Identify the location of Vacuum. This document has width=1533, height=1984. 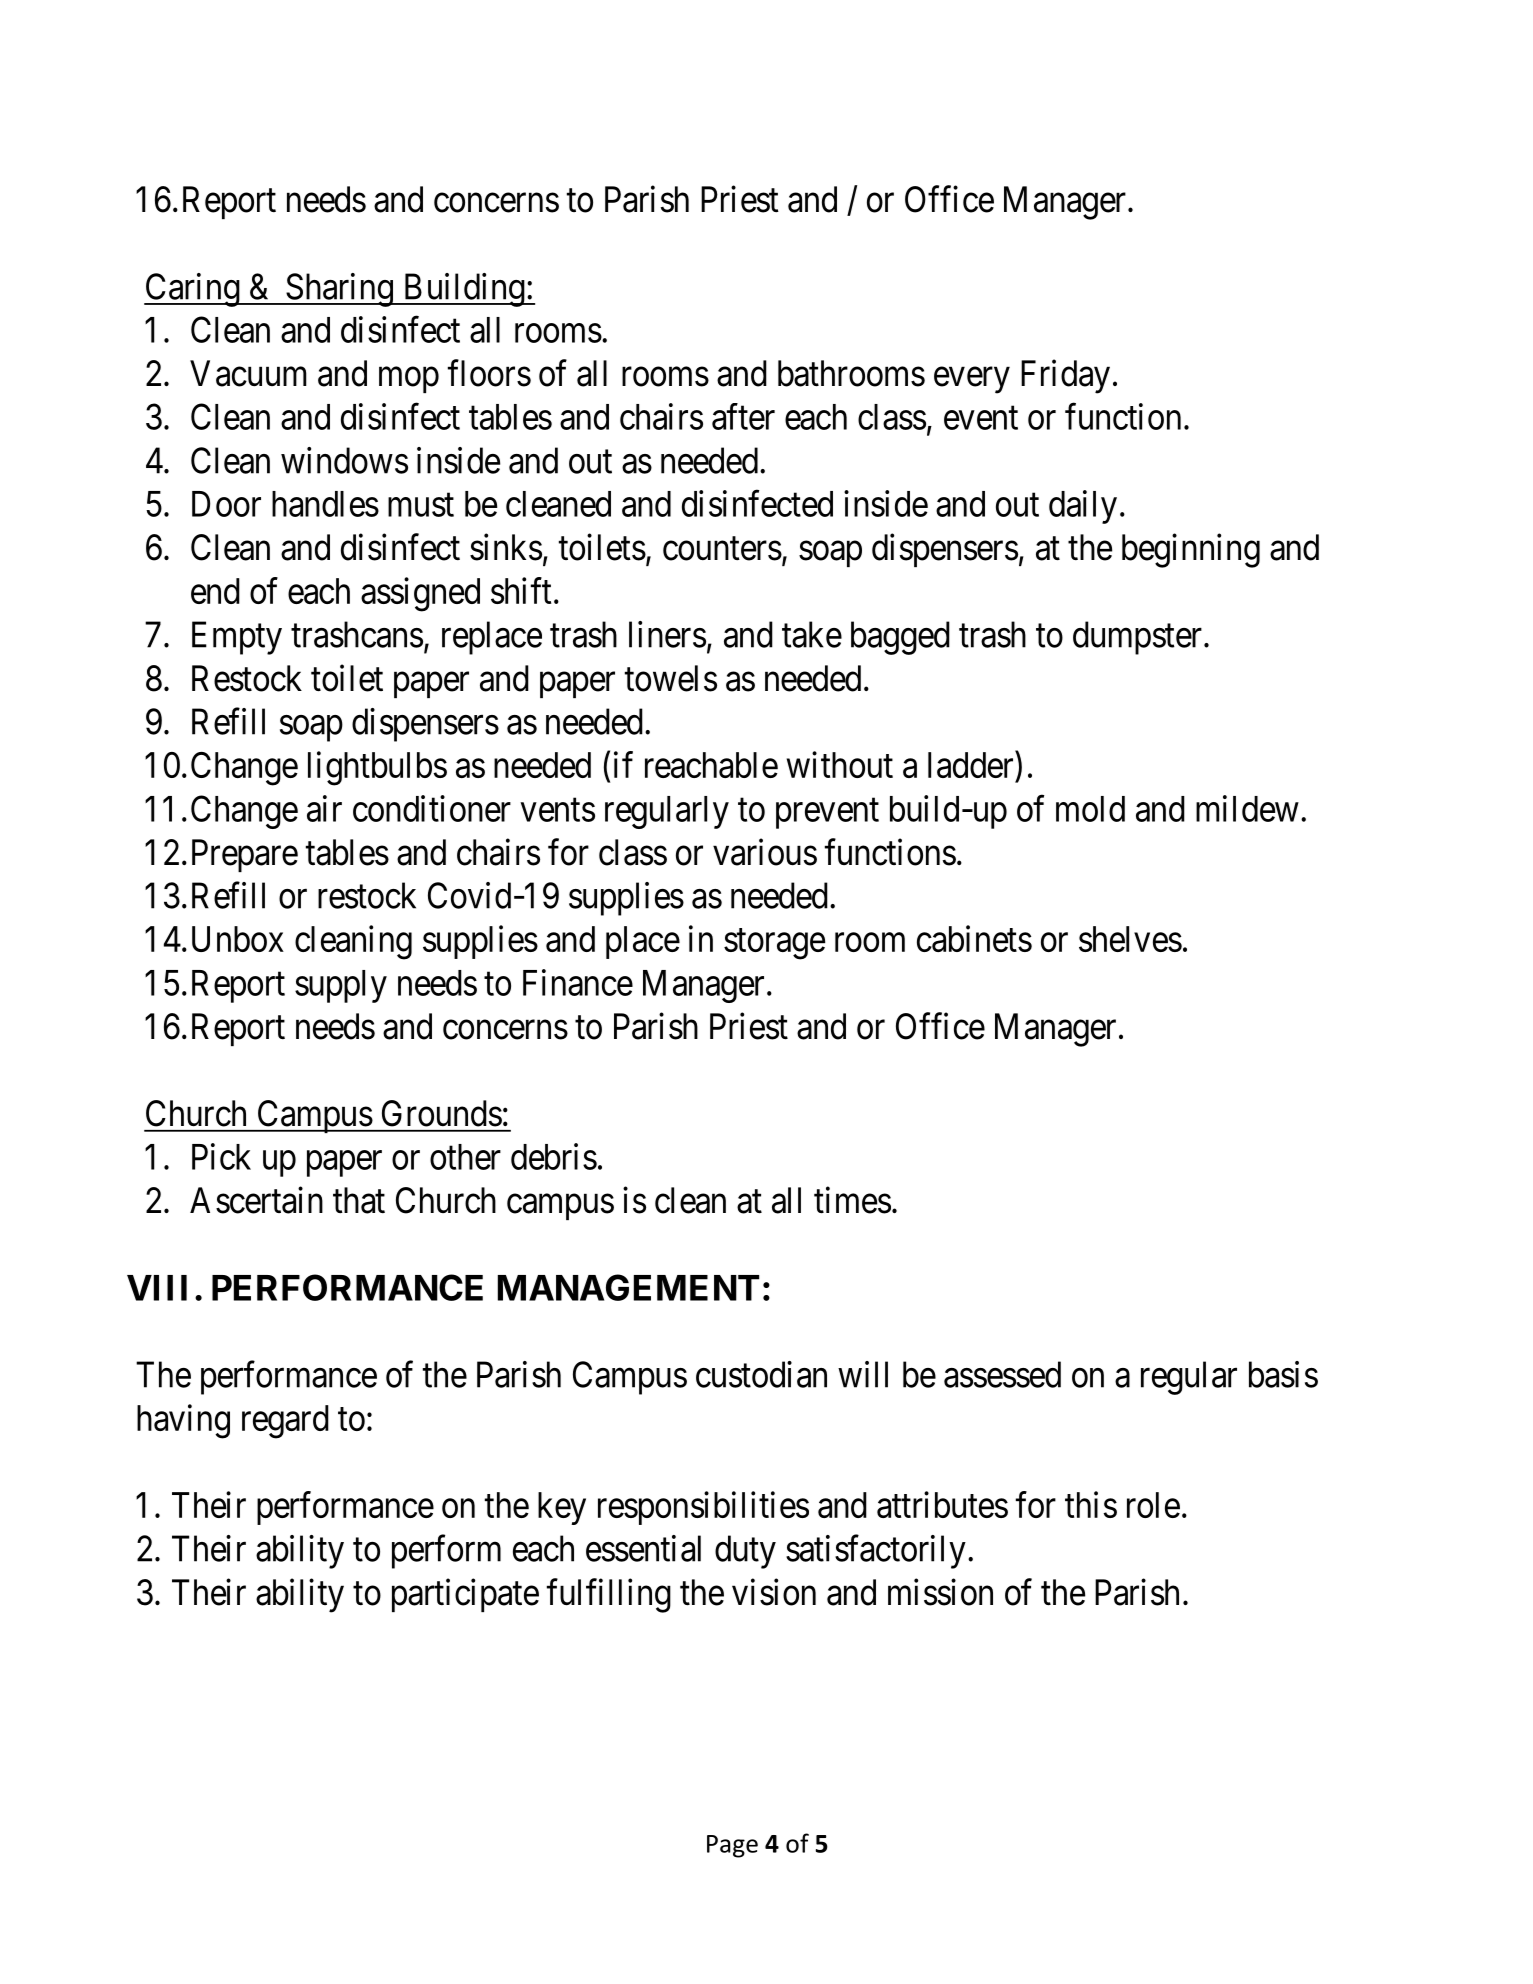
(248, 373).
